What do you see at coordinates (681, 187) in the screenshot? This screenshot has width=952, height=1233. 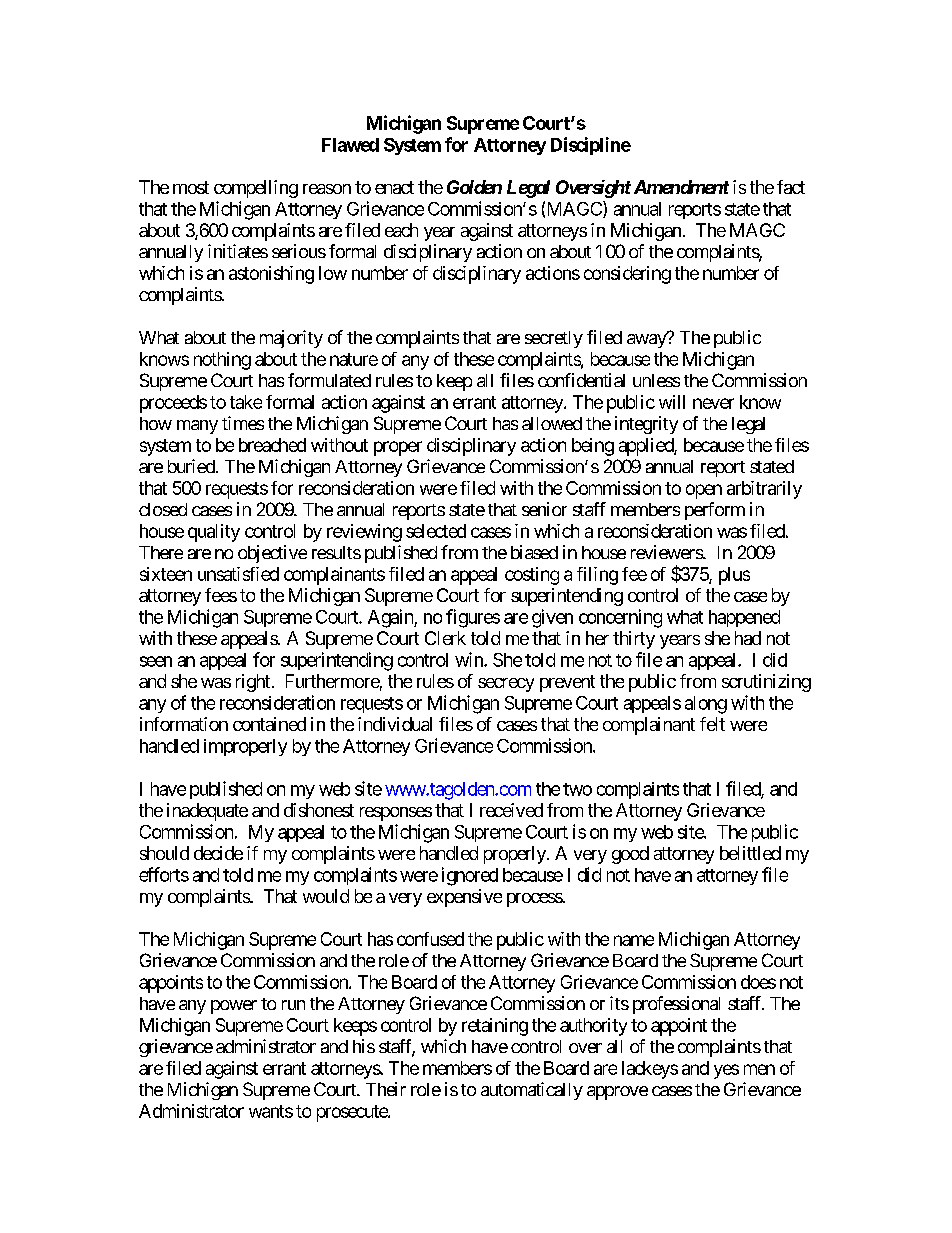 I see `Amendment` at bounding box center [681, 187].
